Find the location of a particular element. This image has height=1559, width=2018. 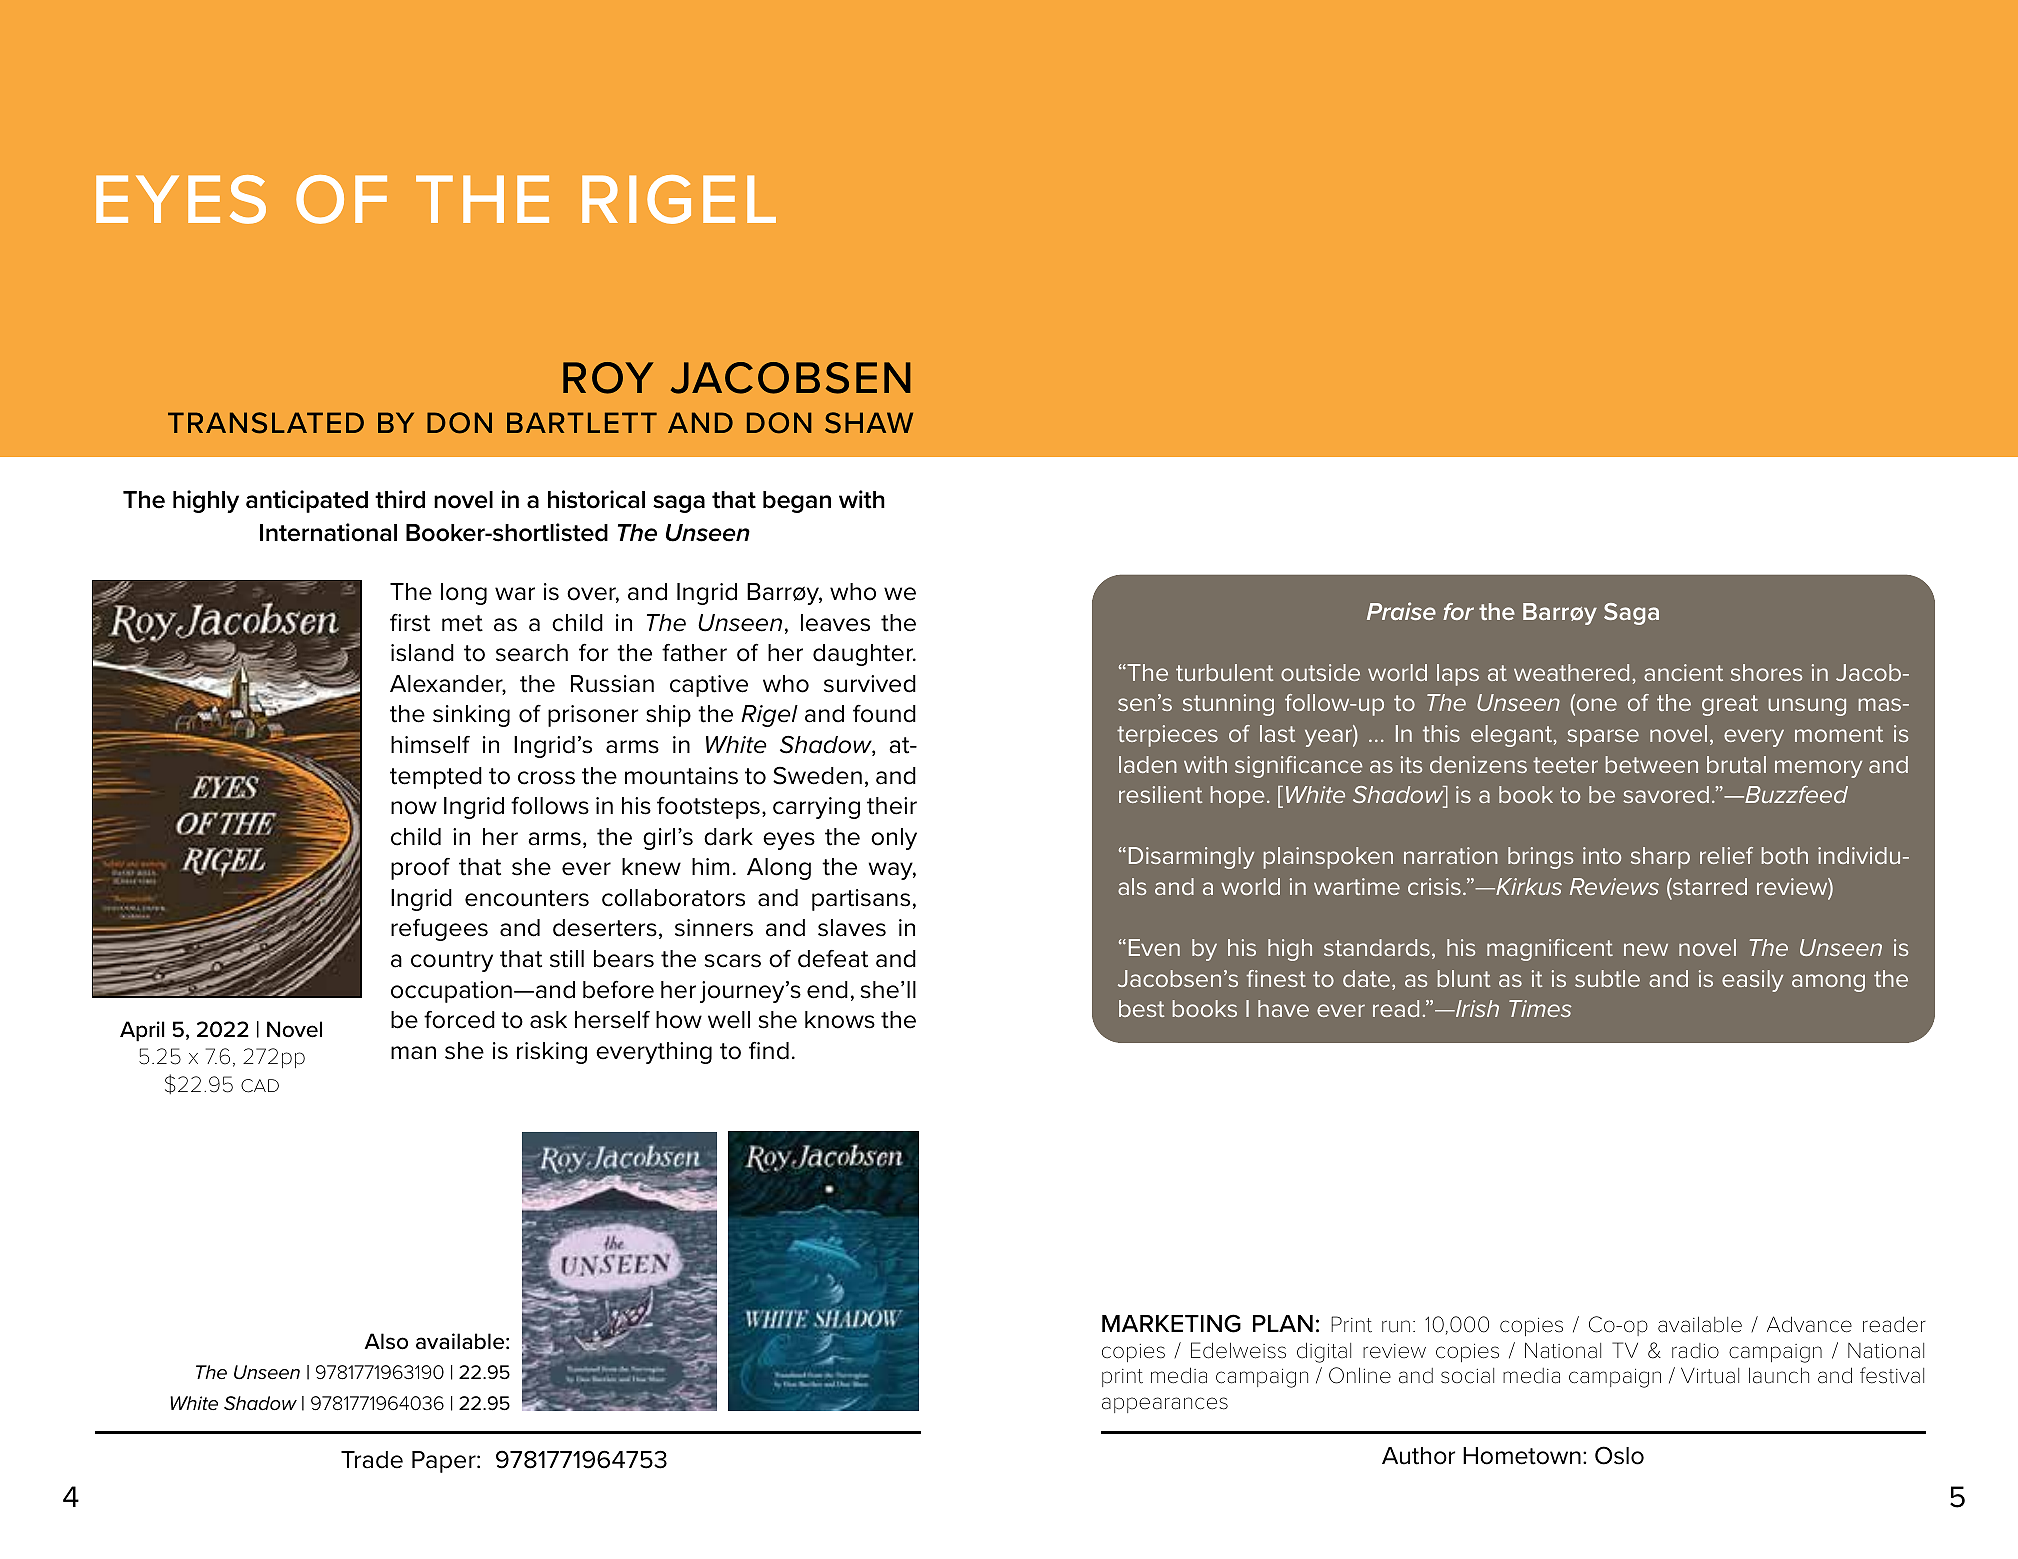

ancient is located at coordinates (1683, 672).
